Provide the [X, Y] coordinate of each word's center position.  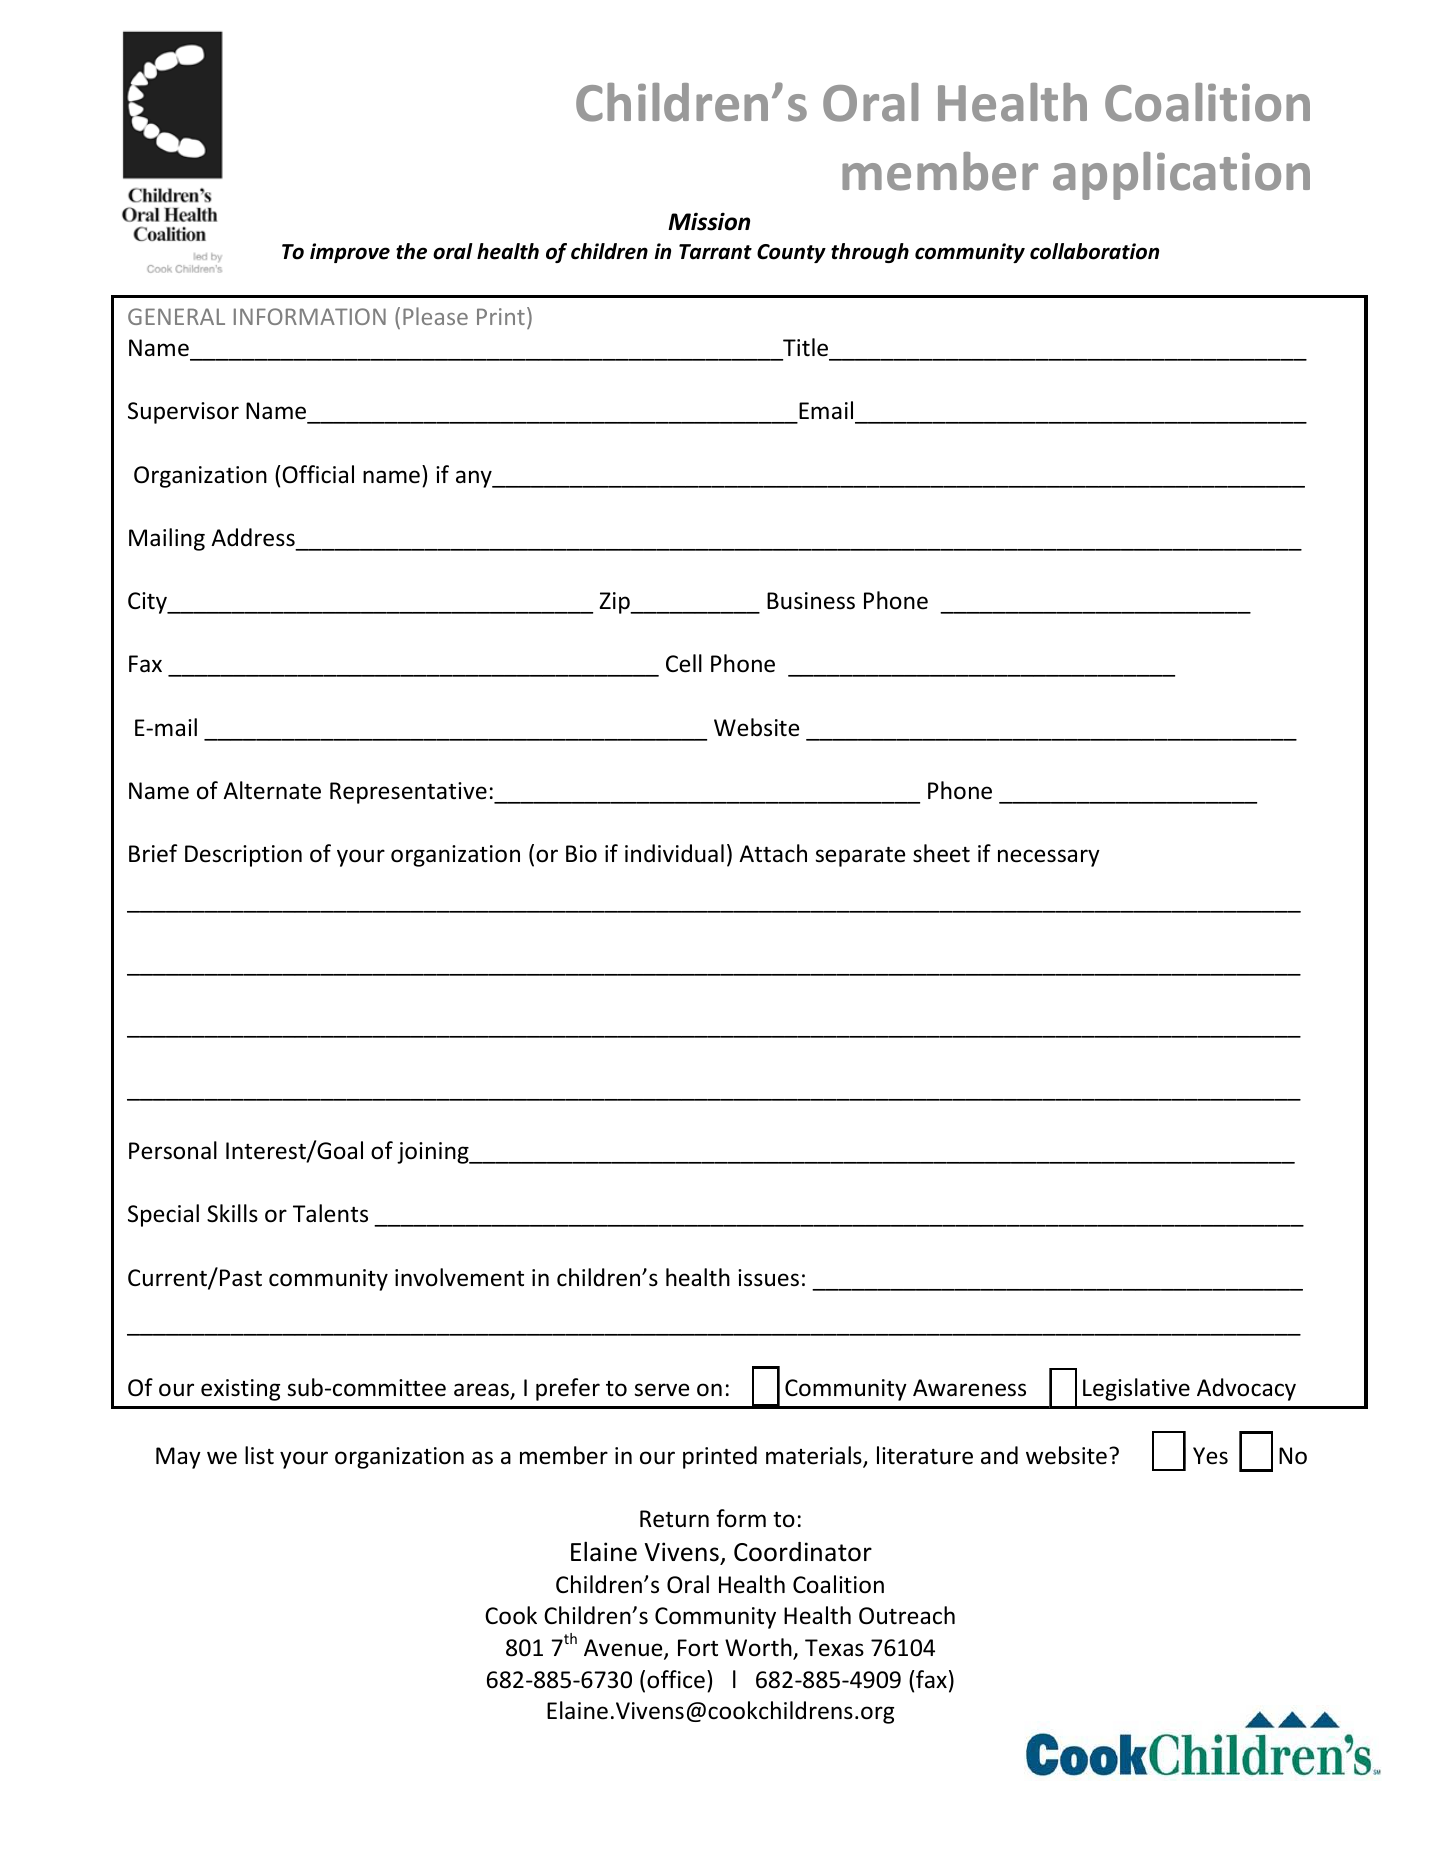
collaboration [1094, 251]
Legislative [1136, 1389]
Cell [684, 663]
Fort [698, 1648]
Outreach [907, 1615]
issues [768, 1278]
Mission [709, 221]
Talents [330, 1213]
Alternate [272, 790]
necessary [1049, 858]
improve [350, 253]
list [259, 1455]
